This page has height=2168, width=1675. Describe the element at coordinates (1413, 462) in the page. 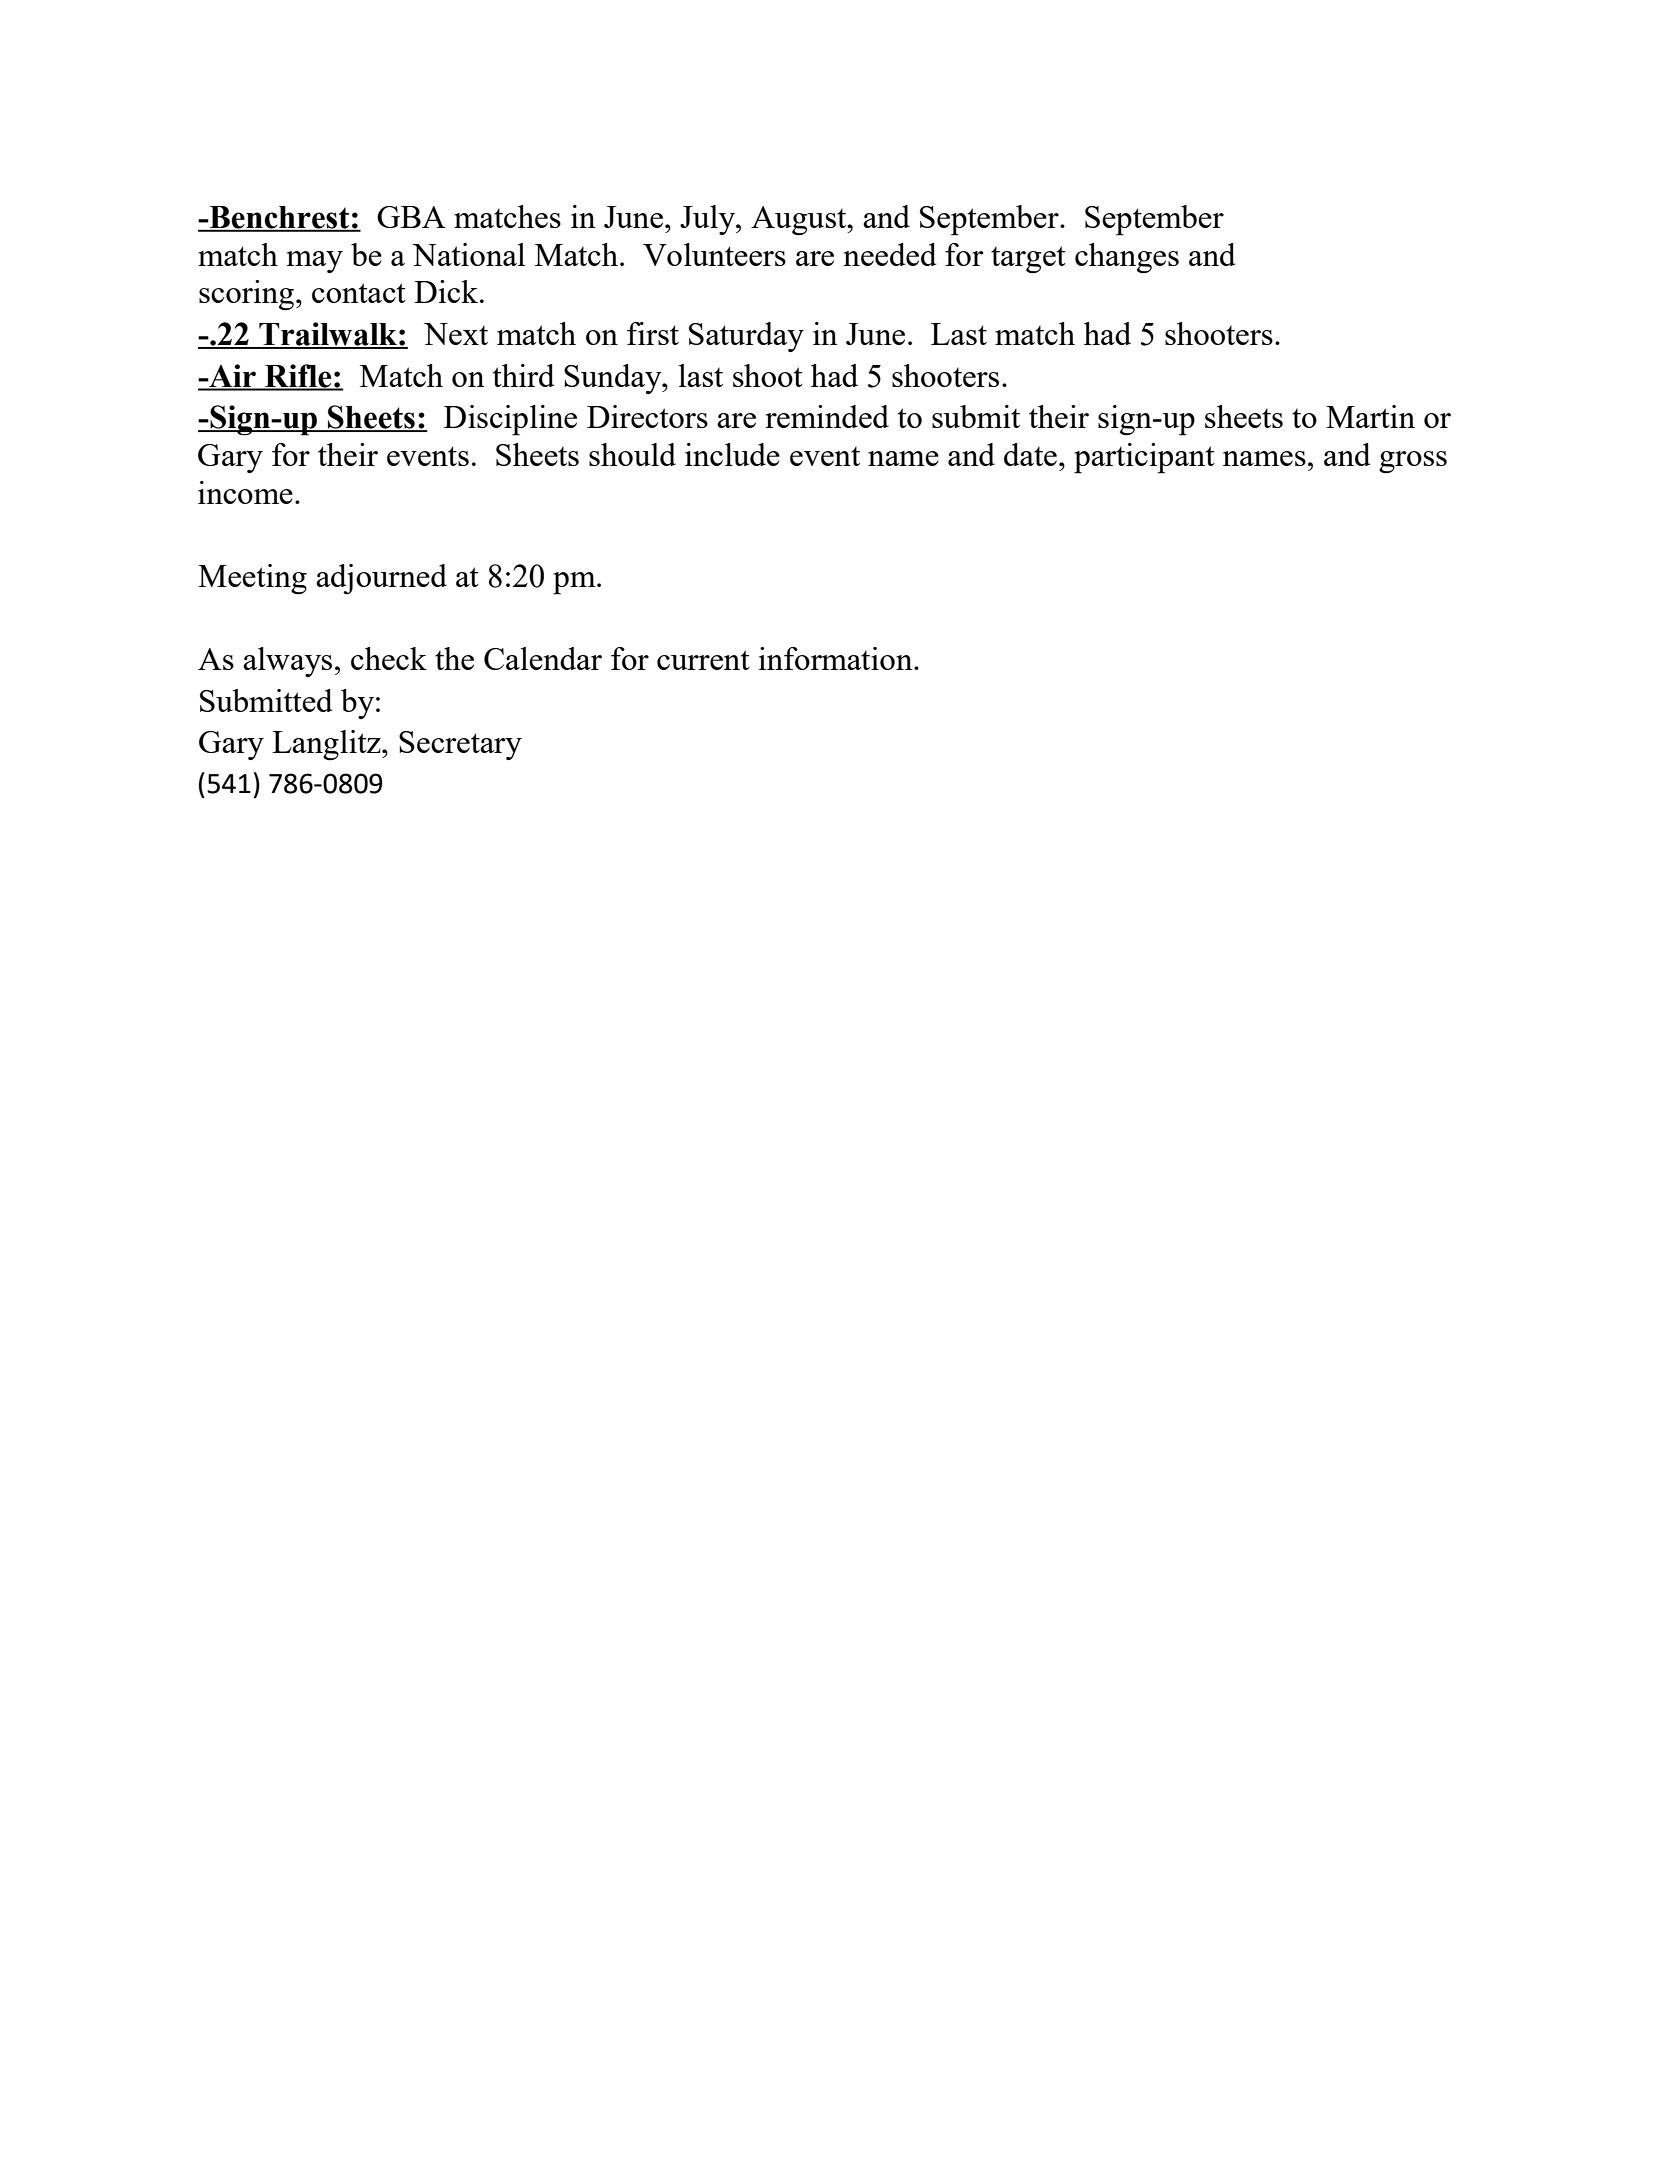

I see `gross` at that location.
